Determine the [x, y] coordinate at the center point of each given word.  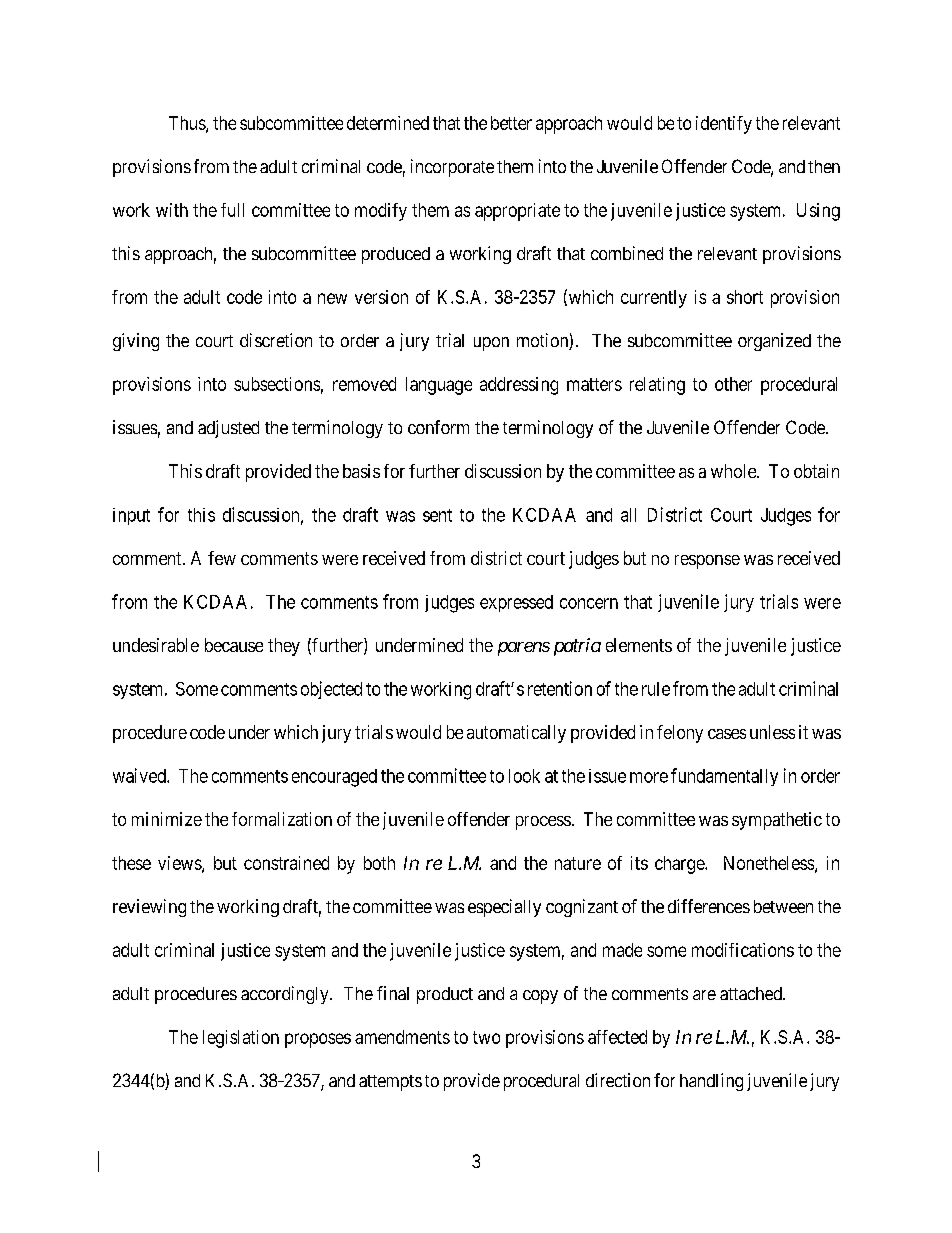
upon [491, 344]
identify [724, 125]
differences [709, 906]
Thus [188, 124]
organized [774, 342]
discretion [276, 340]
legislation [241, 1039]
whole [734, 471]
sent [437, 515]
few [222, 558]
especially [504, 908]
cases [727, 734]
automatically [516, 734]
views [180, 864]
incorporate [452, 168]
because [234, 645]
